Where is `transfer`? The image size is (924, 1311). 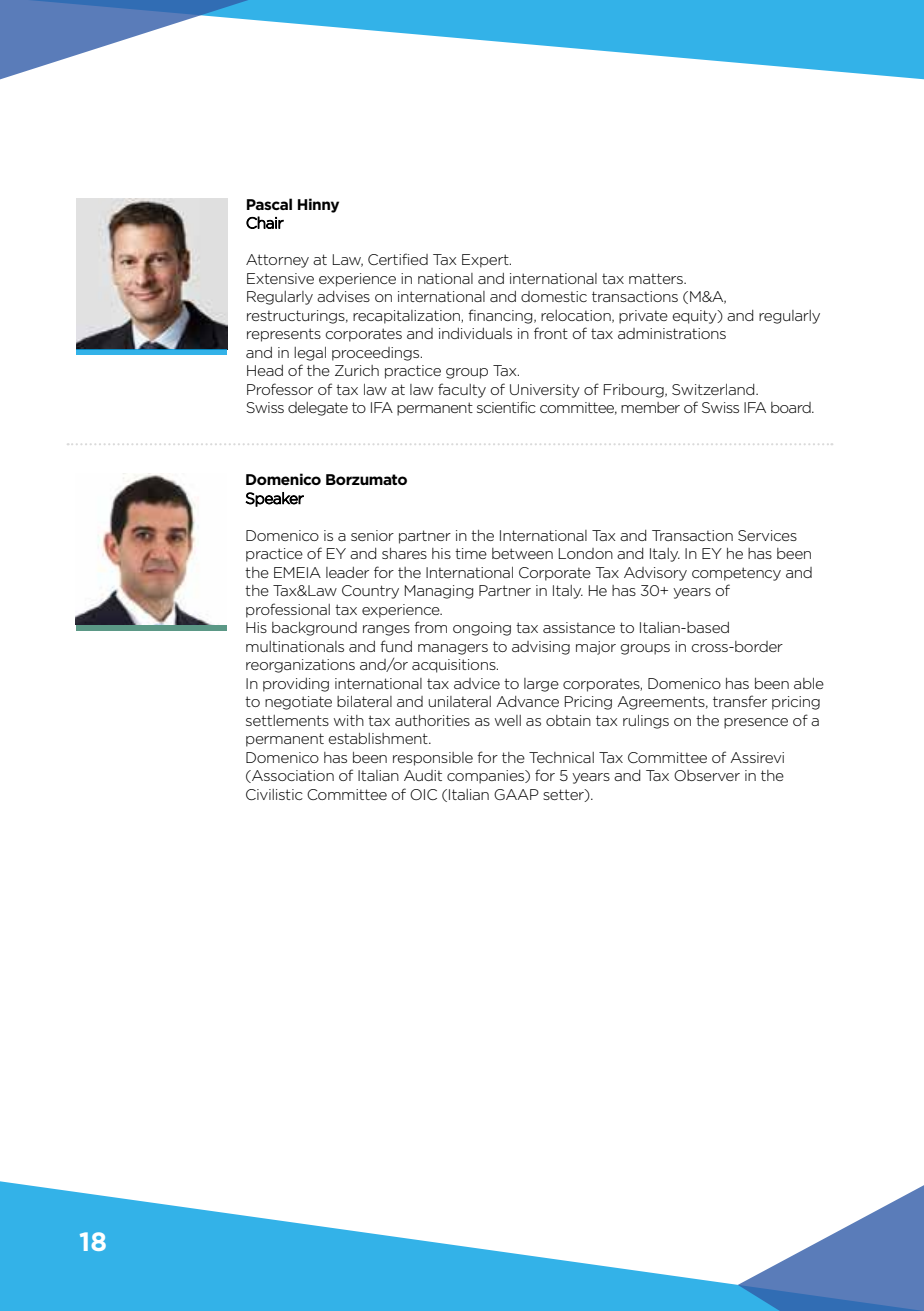 transfer is located at coordinates (740, 701).
